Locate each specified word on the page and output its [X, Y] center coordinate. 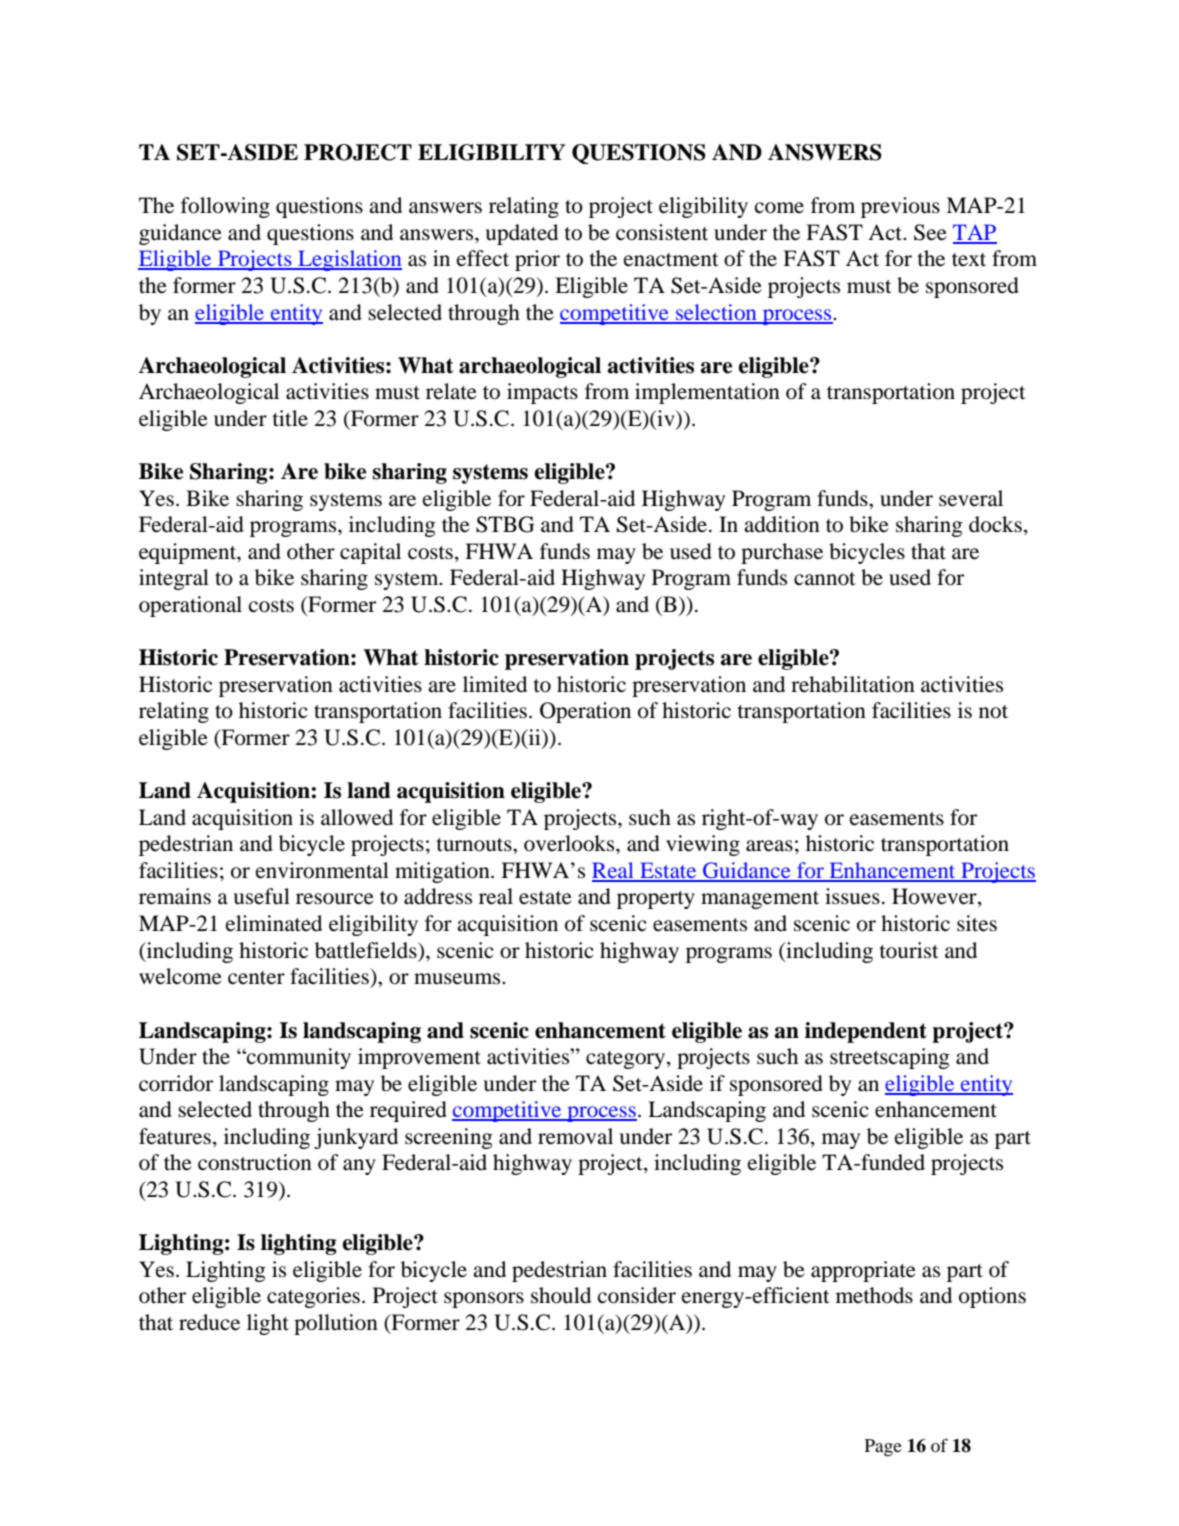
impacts [542, 393]
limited [495, 684]
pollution [336, 1324]
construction [255, 1162]
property [656, 900]
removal [575, 1136]
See [930, 232]
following [225, 207]
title [290, 418]
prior [537, 260]
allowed [357, 817]
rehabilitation [853, 684]
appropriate [863, 1271]
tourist [909, 950]
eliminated [274, 923]
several [971, 498]
